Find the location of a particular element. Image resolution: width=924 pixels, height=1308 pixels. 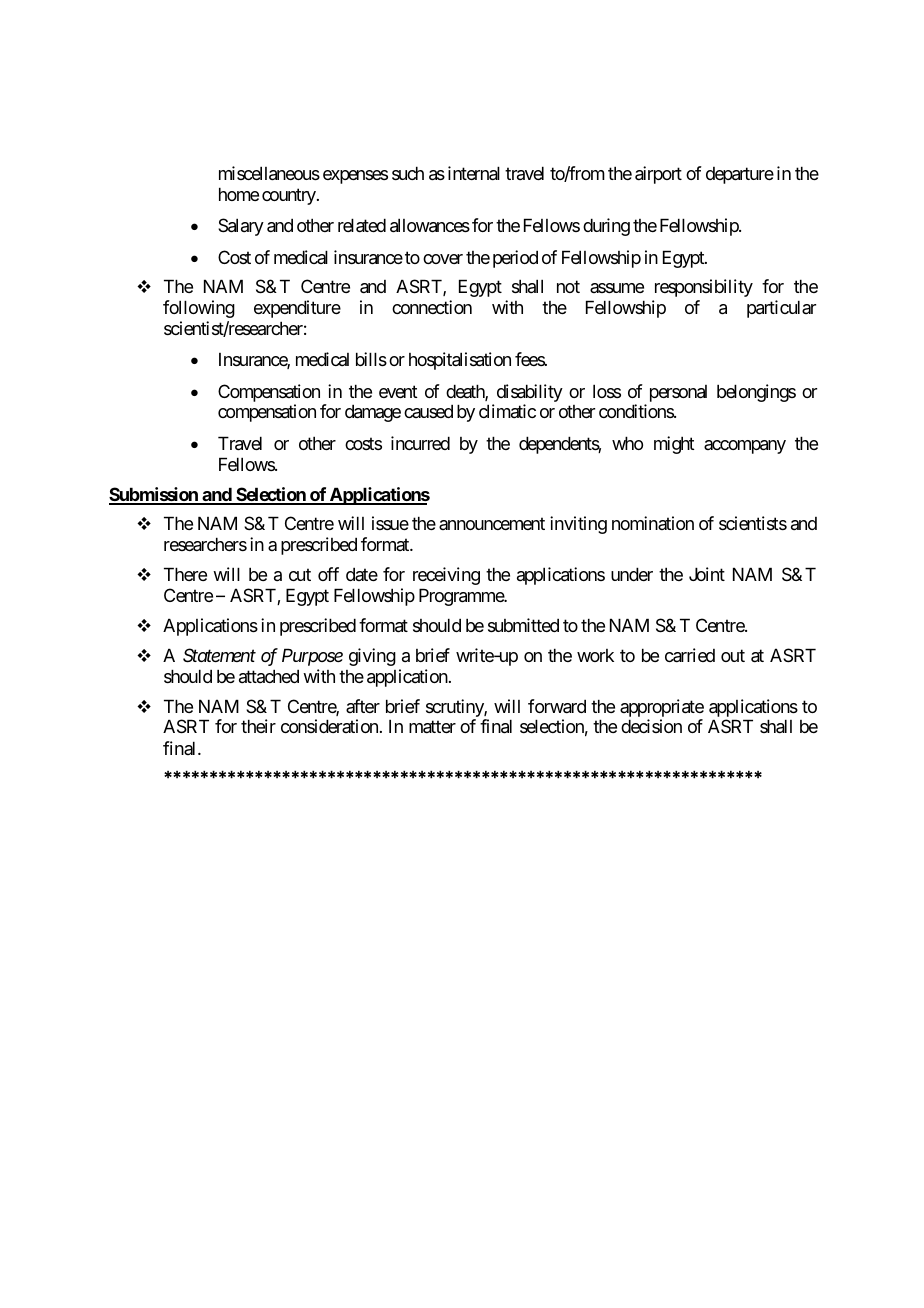

might is located at coordinates (674, 445).
